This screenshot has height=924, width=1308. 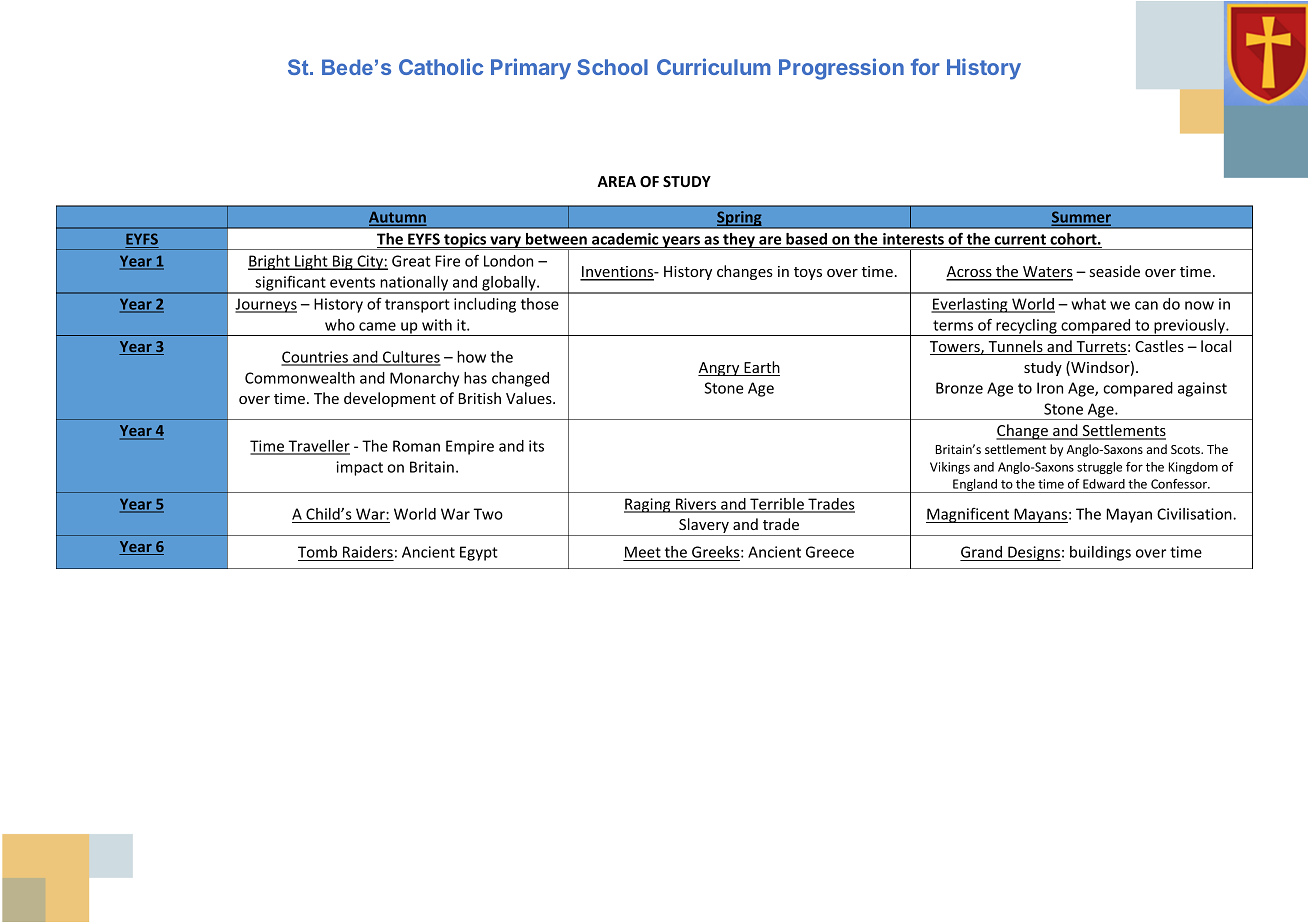 What do you see at coordinates (1100, 553) in the screenshot?
I see `buildings` at bounding box center [1100, 553].
